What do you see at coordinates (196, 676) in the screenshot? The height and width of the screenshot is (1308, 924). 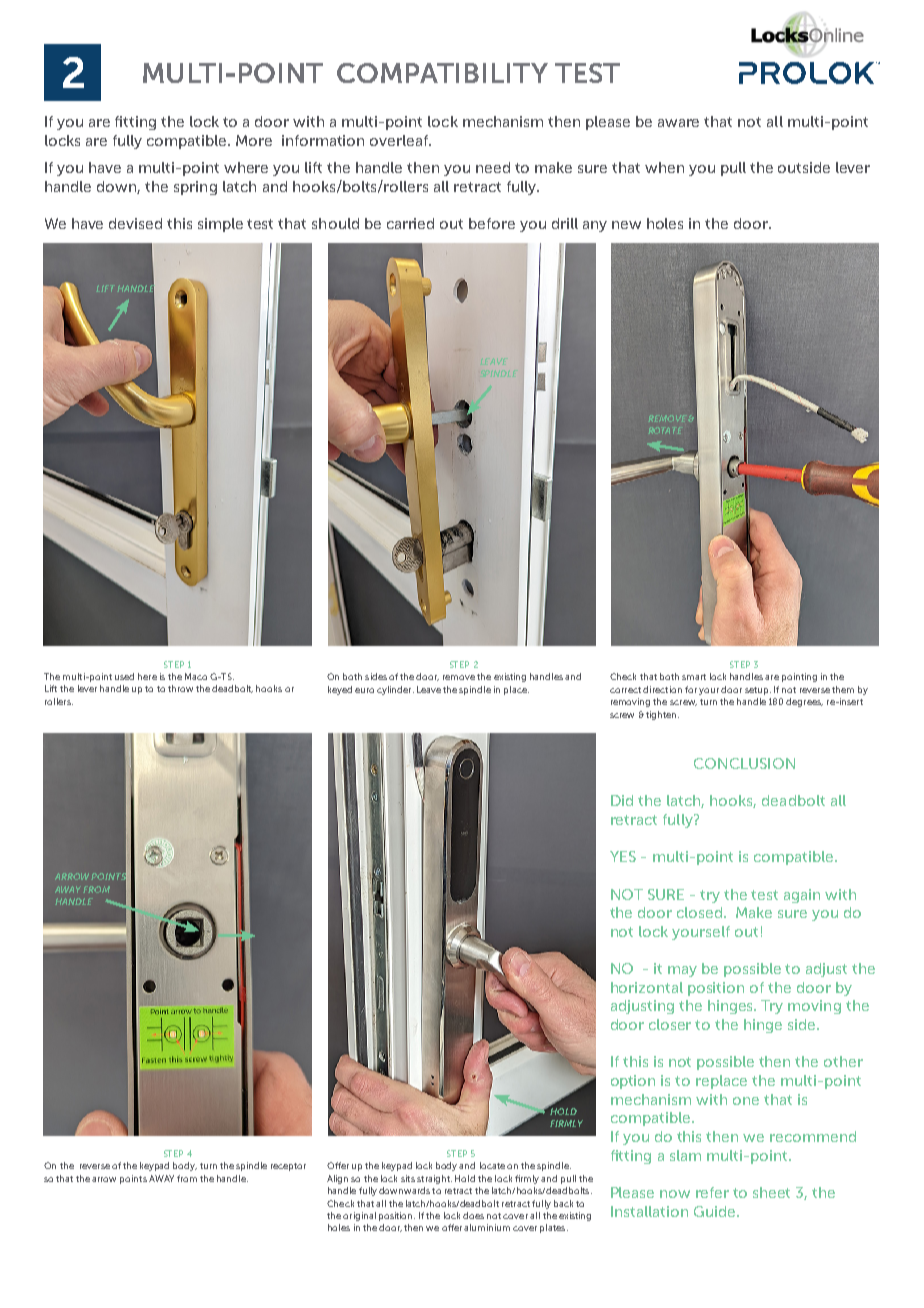 I see `Maco` at bounding box center [196, 676].
